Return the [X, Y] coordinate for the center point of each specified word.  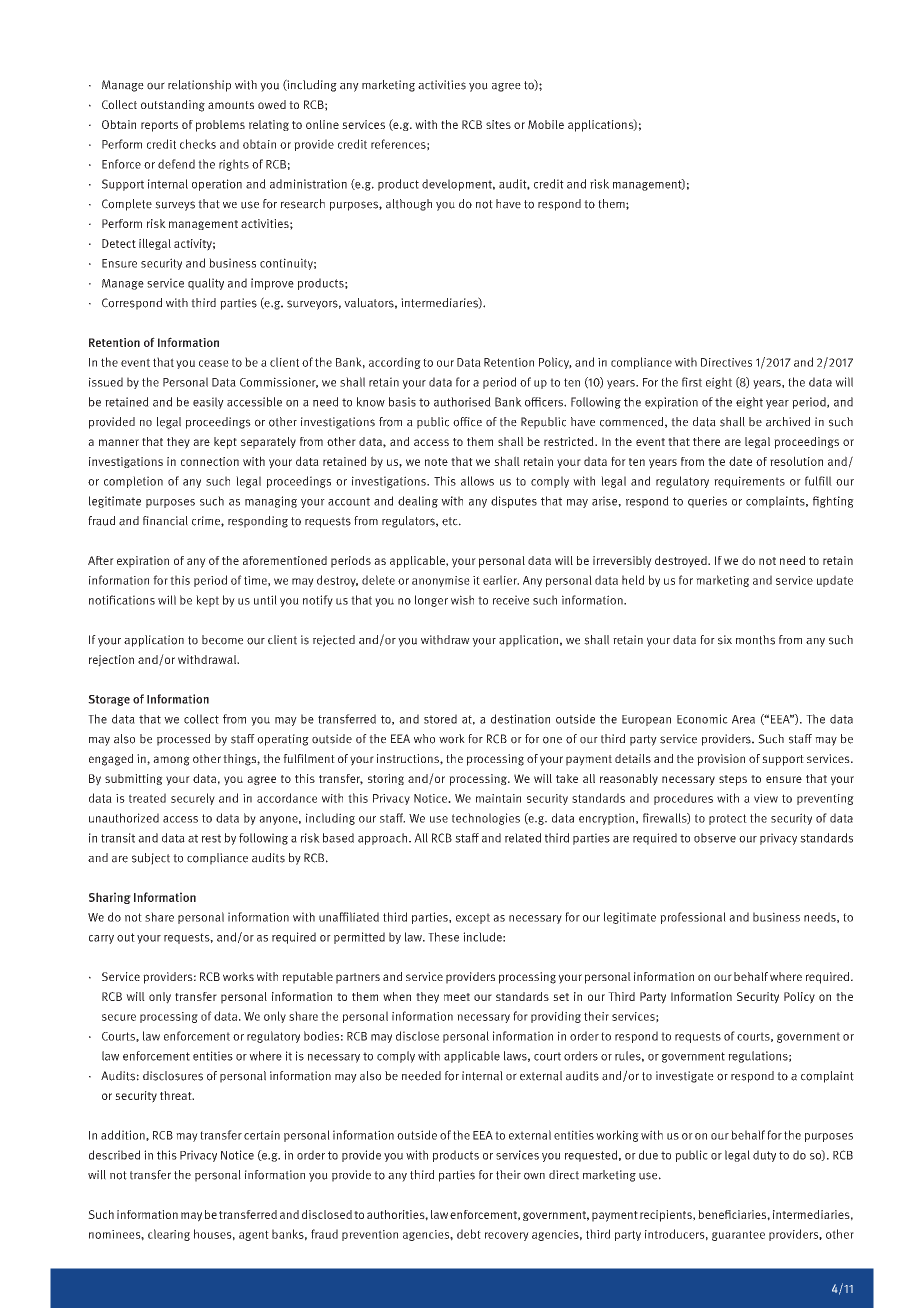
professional [693, 918]
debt [469, 1234]
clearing [169, 1235]
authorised [462, 402]
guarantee [738, 1235]
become [222, 640]
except [473, 918]
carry [101, 939]
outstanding [173, 106]
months [755, 640]
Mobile [546, 124]
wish [462, 600]
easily [208, 403]
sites [498, 124]
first [692, 382]
